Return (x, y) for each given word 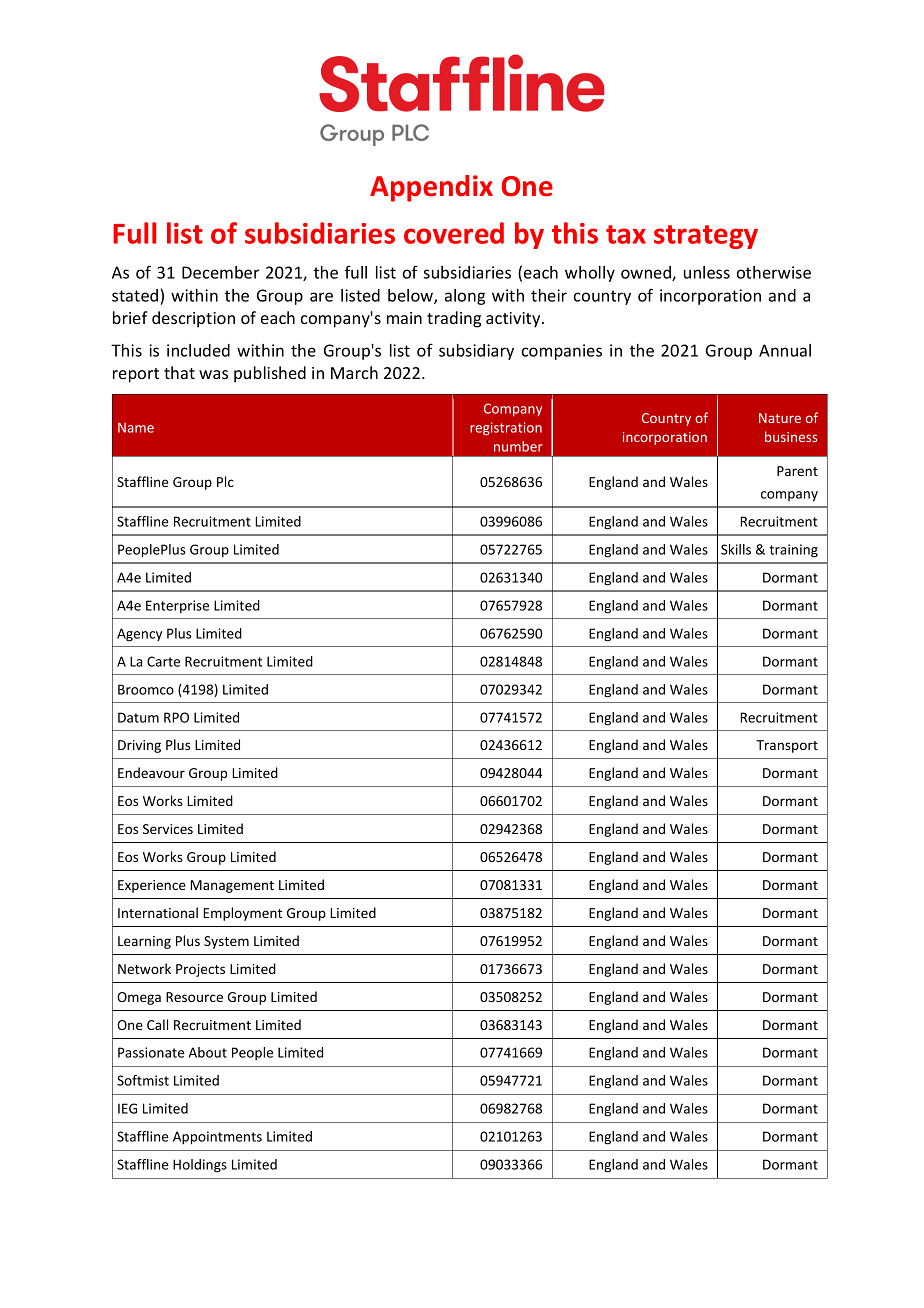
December (220, 272)
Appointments (217, 1138)
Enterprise (177, 606)
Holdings (200, 1166)
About (208, 1052)
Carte (163, 661)
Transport (787, 746)
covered (454, 233)
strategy (706, 237)
